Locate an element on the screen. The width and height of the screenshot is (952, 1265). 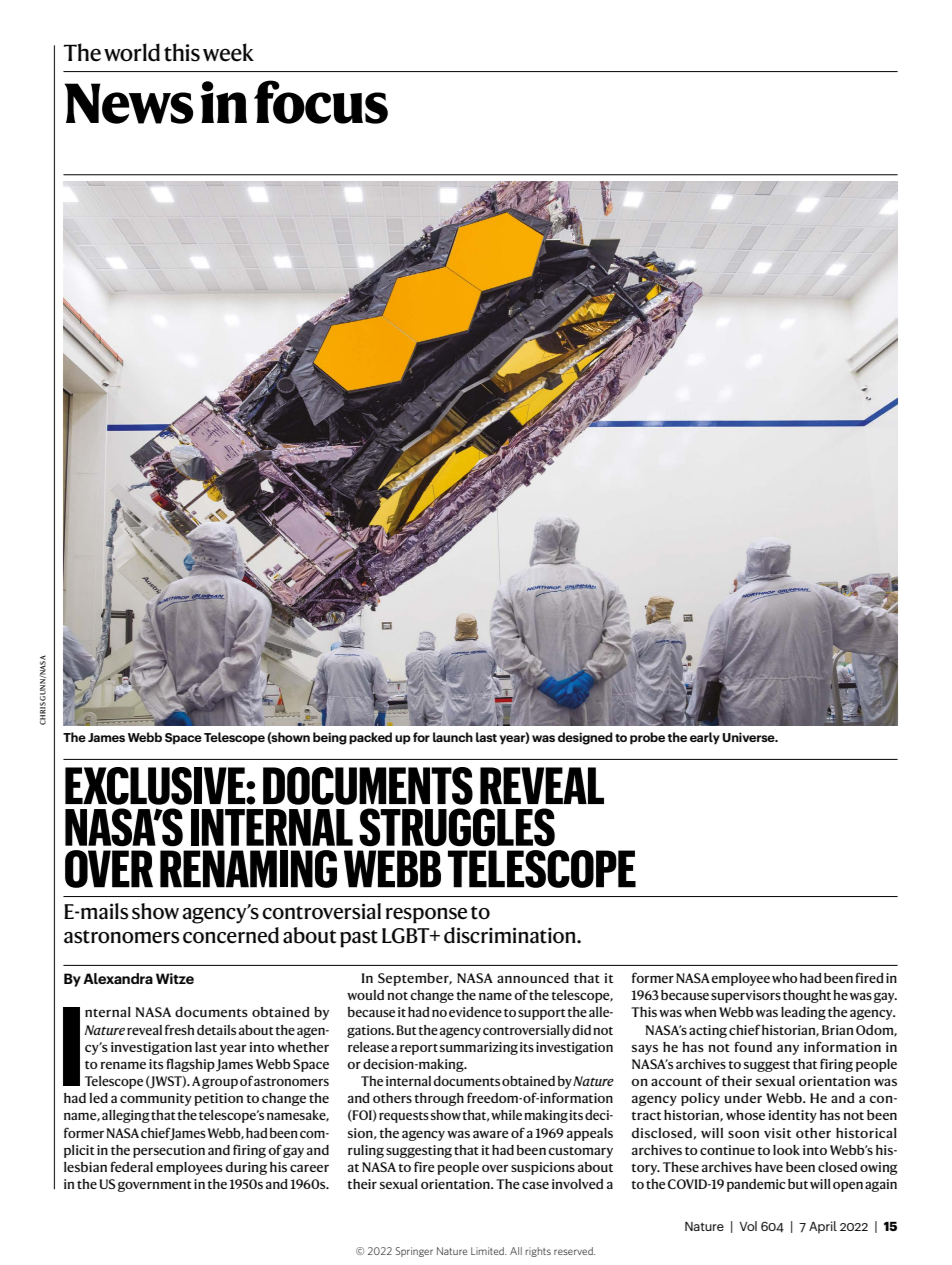
pandemic is located at coordinates (756, 1185).
